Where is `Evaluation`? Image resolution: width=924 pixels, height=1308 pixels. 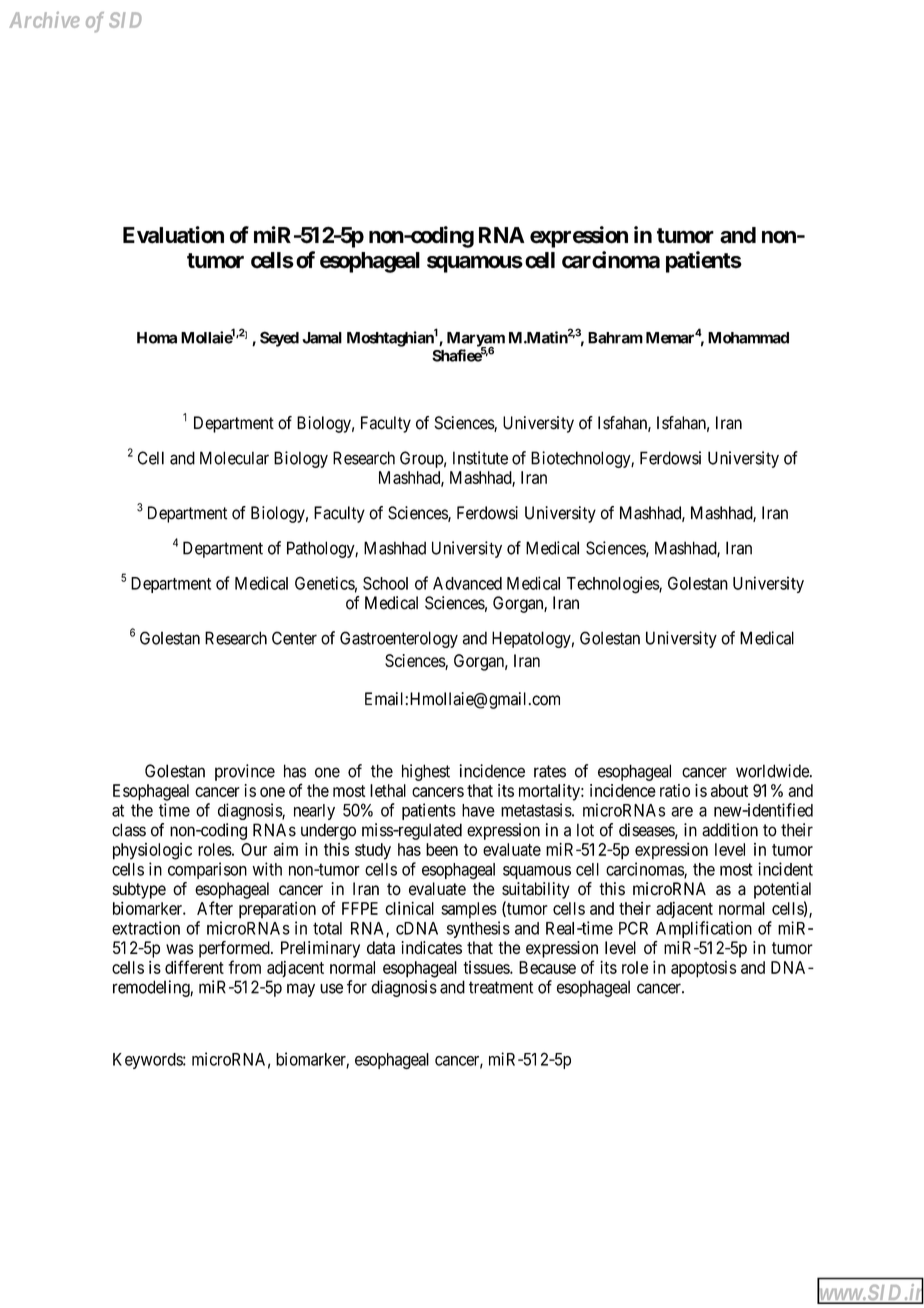
Evaluation is located at coordinates (173, 235).
